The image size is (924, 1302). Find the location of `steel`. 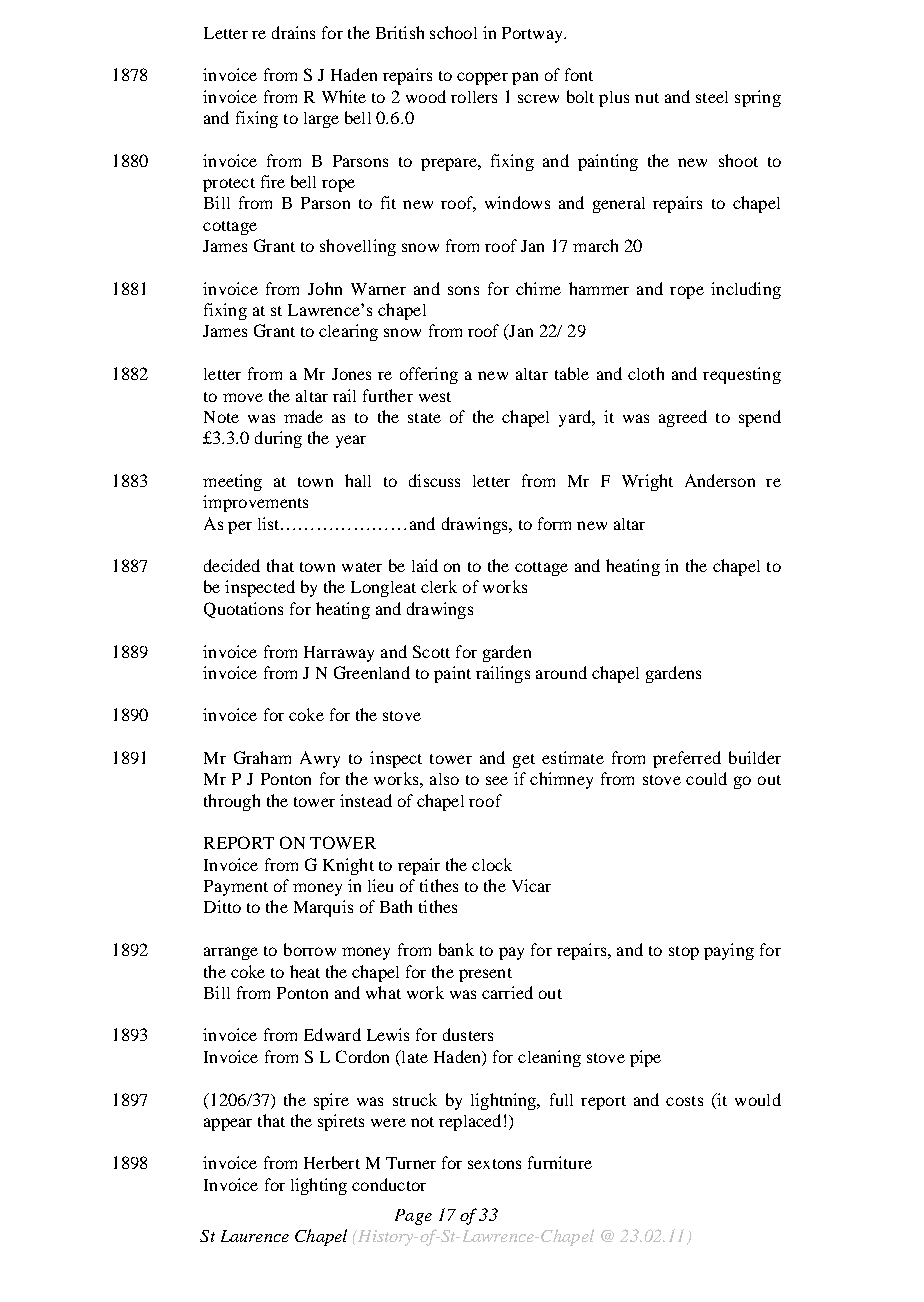

steel is located at coordinates (712, 97).
